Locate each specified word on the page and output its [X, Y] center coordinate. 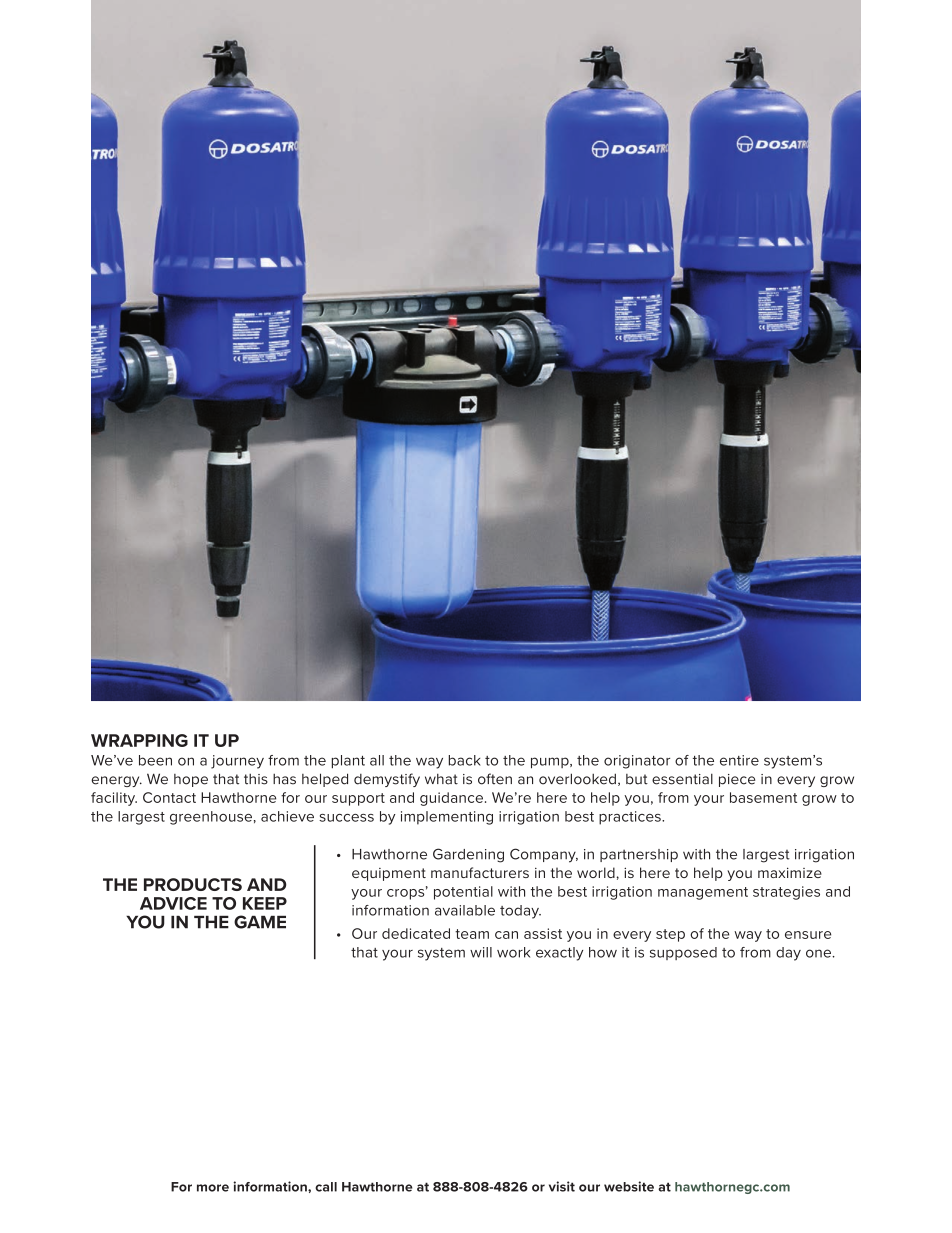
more [213, 1188]
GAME [260, 922]
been [155, 760]
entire [739, 760]
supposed [683, 953]
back [465, 760]
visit [562, 1186]
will [481, 952]
